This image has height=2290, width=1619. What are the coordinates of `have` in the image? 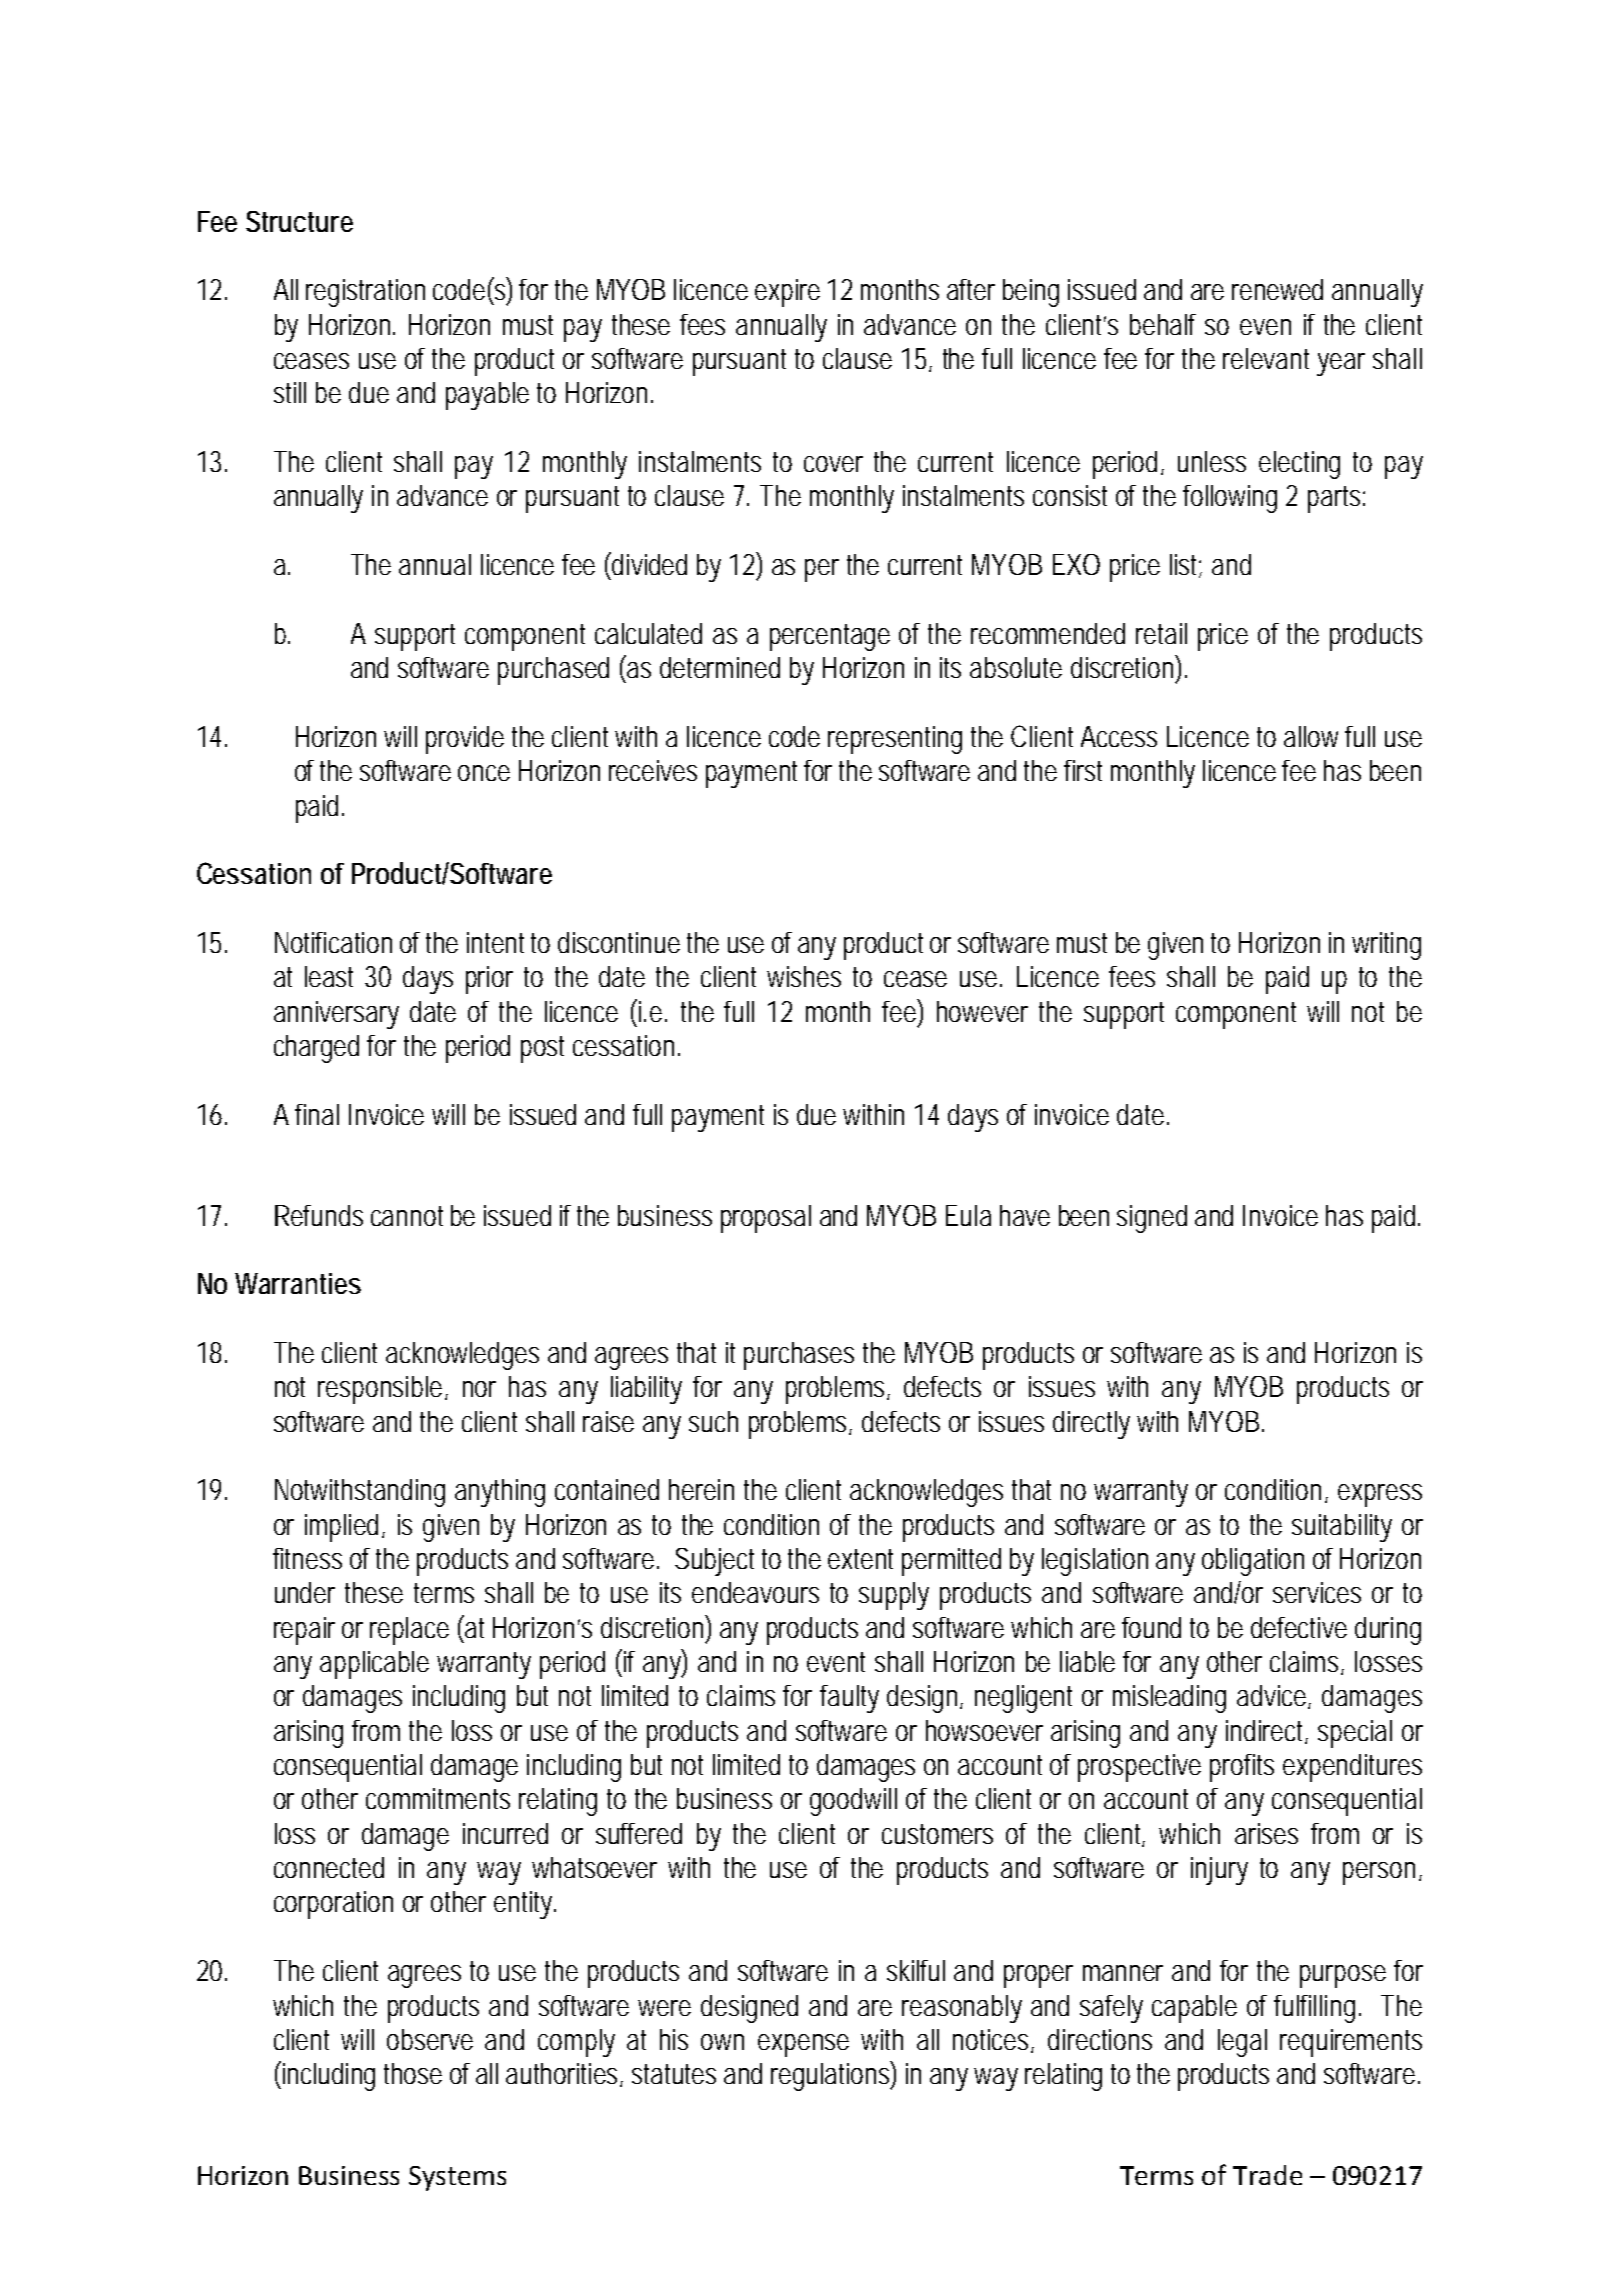 It's located at (1025, 1215).
